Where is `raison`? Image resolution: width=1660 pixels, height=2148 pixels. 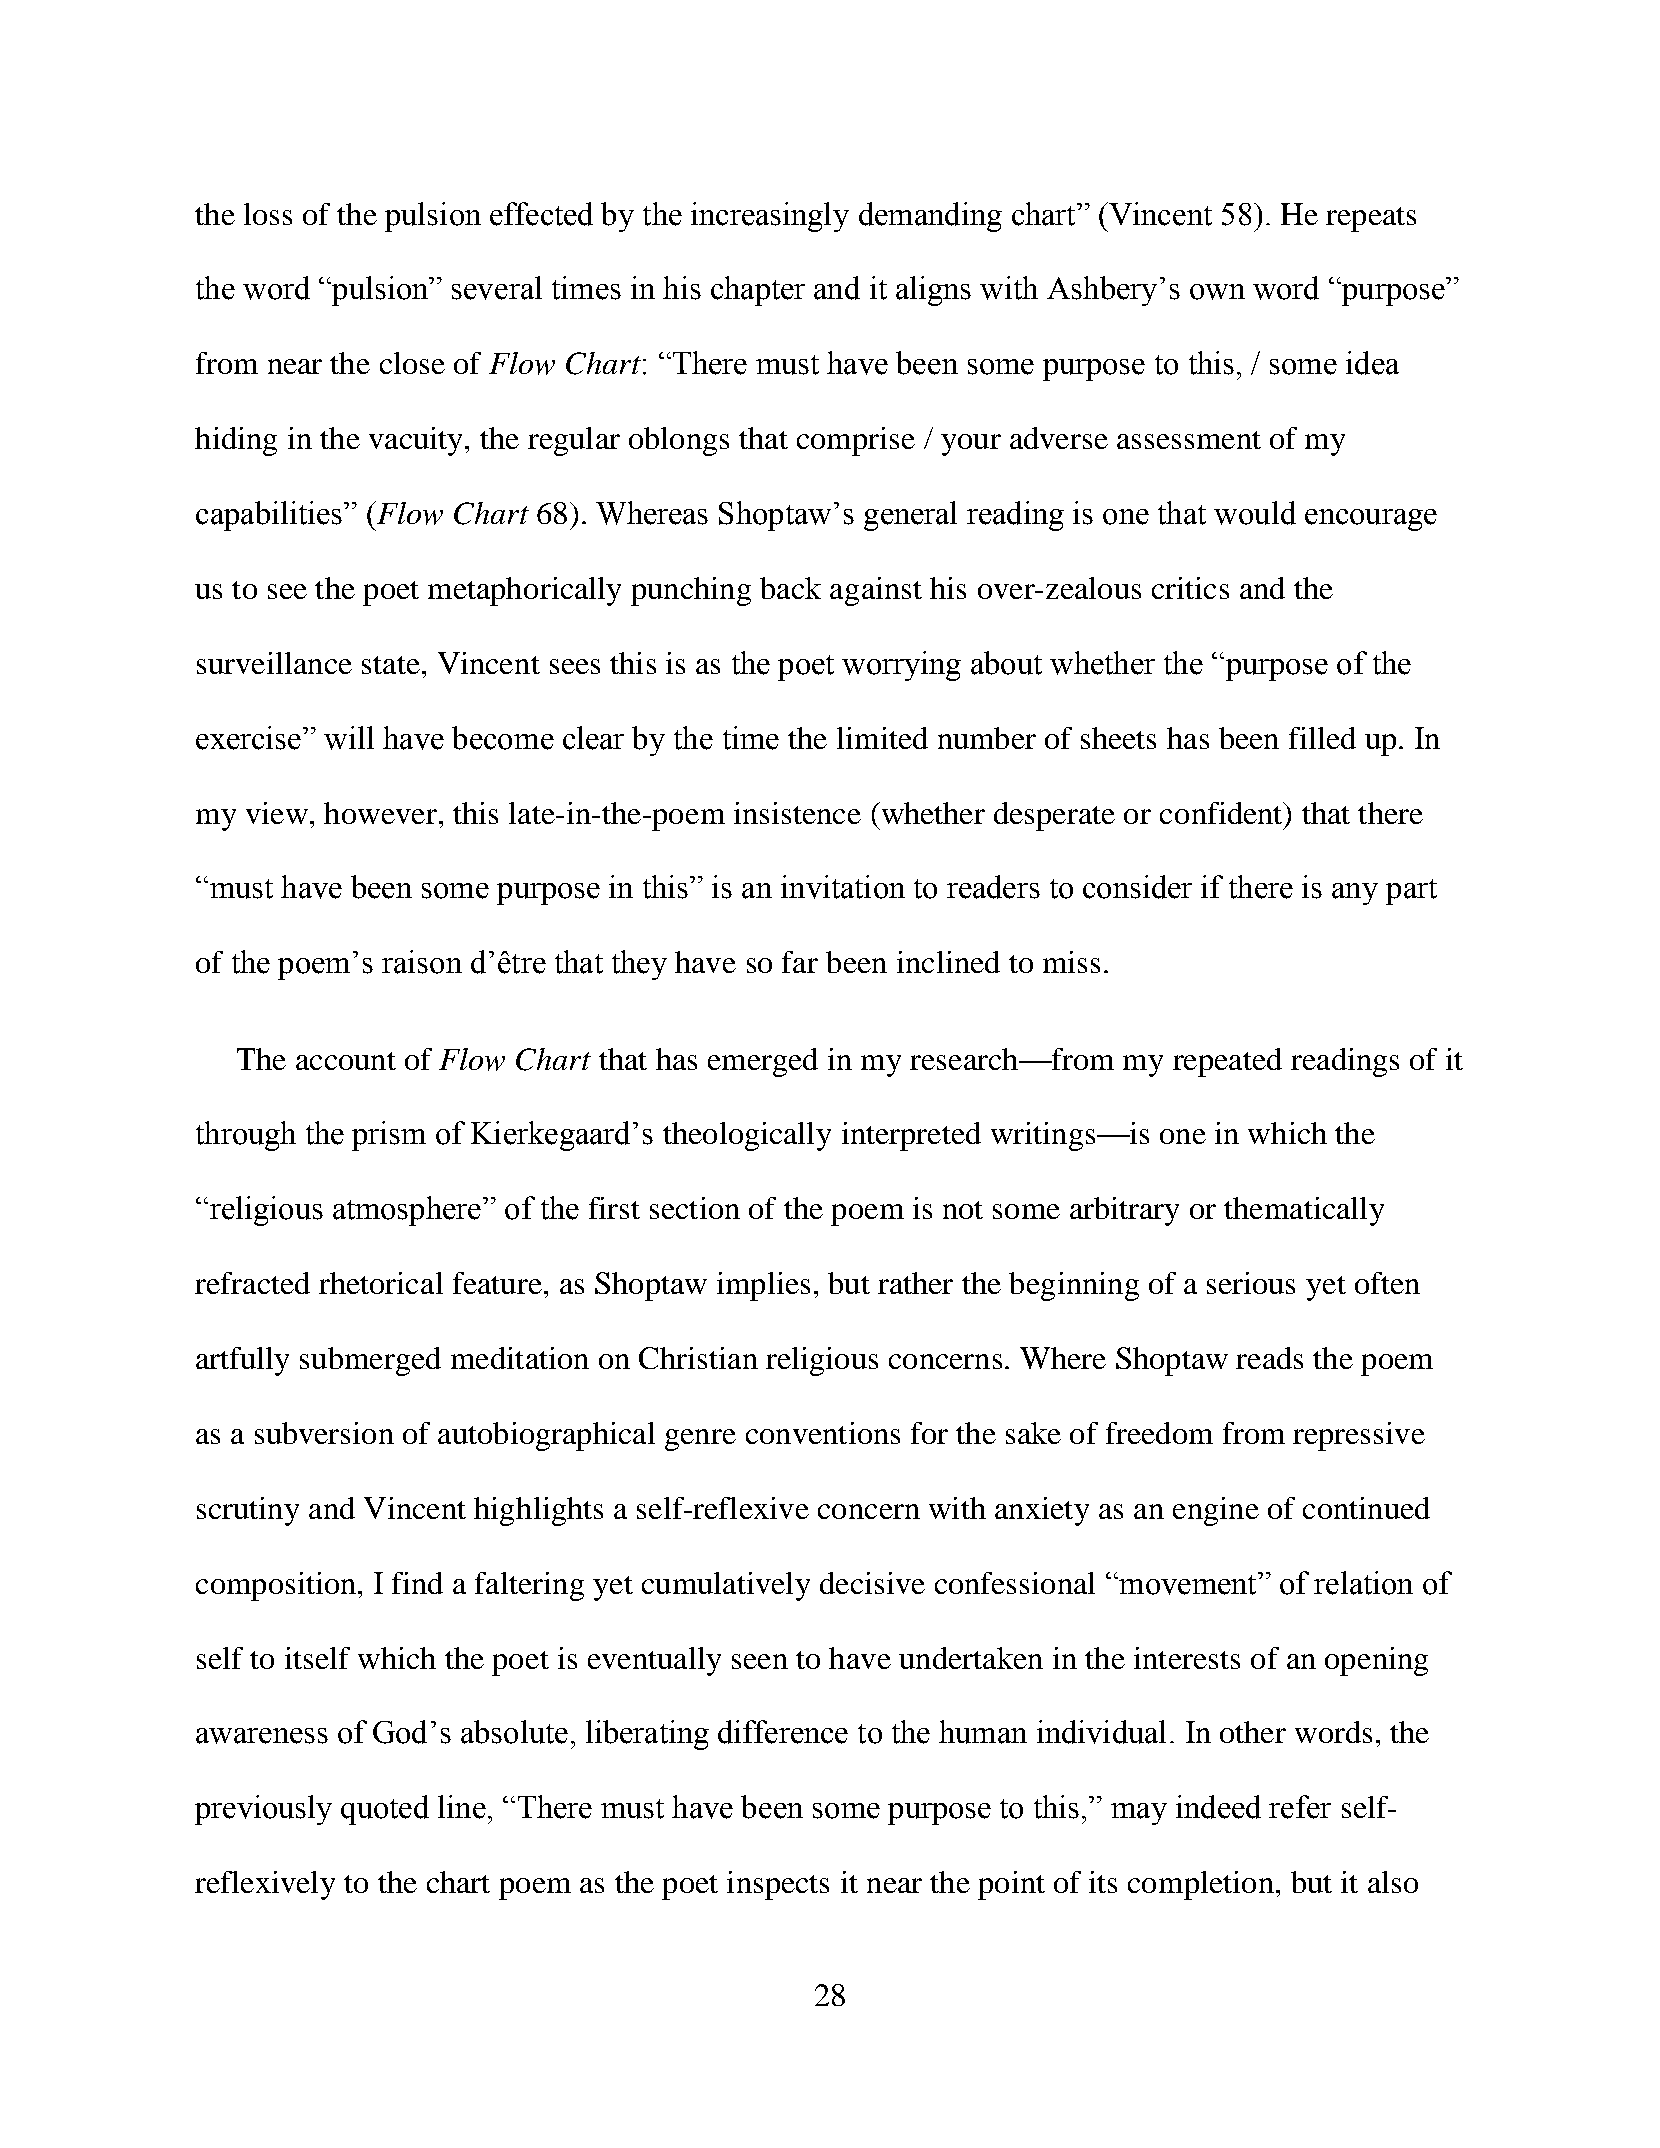
raison is located at coordinates (422, 962).
